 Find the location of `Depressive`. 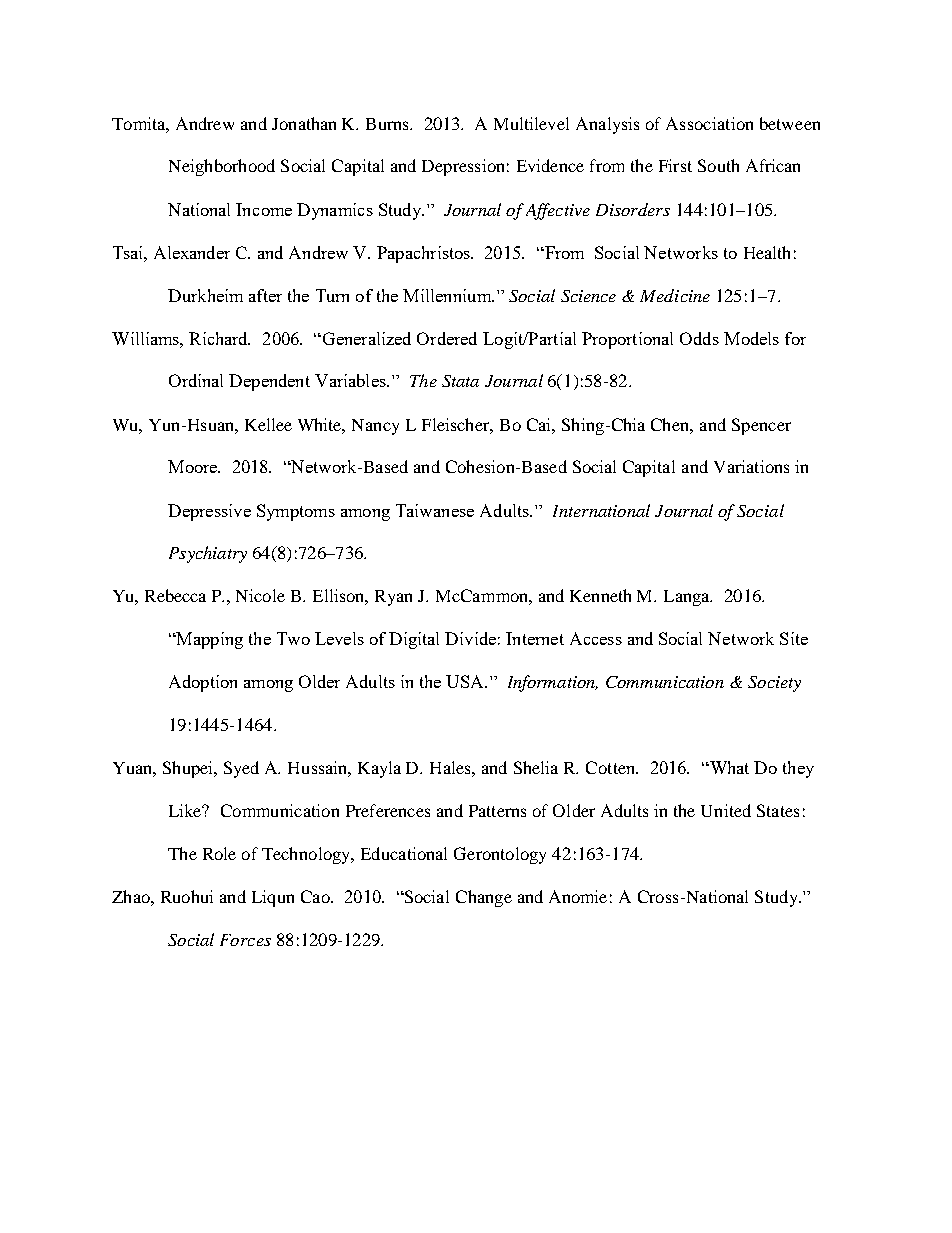

Depressive is located at coordinates (209, 512).
